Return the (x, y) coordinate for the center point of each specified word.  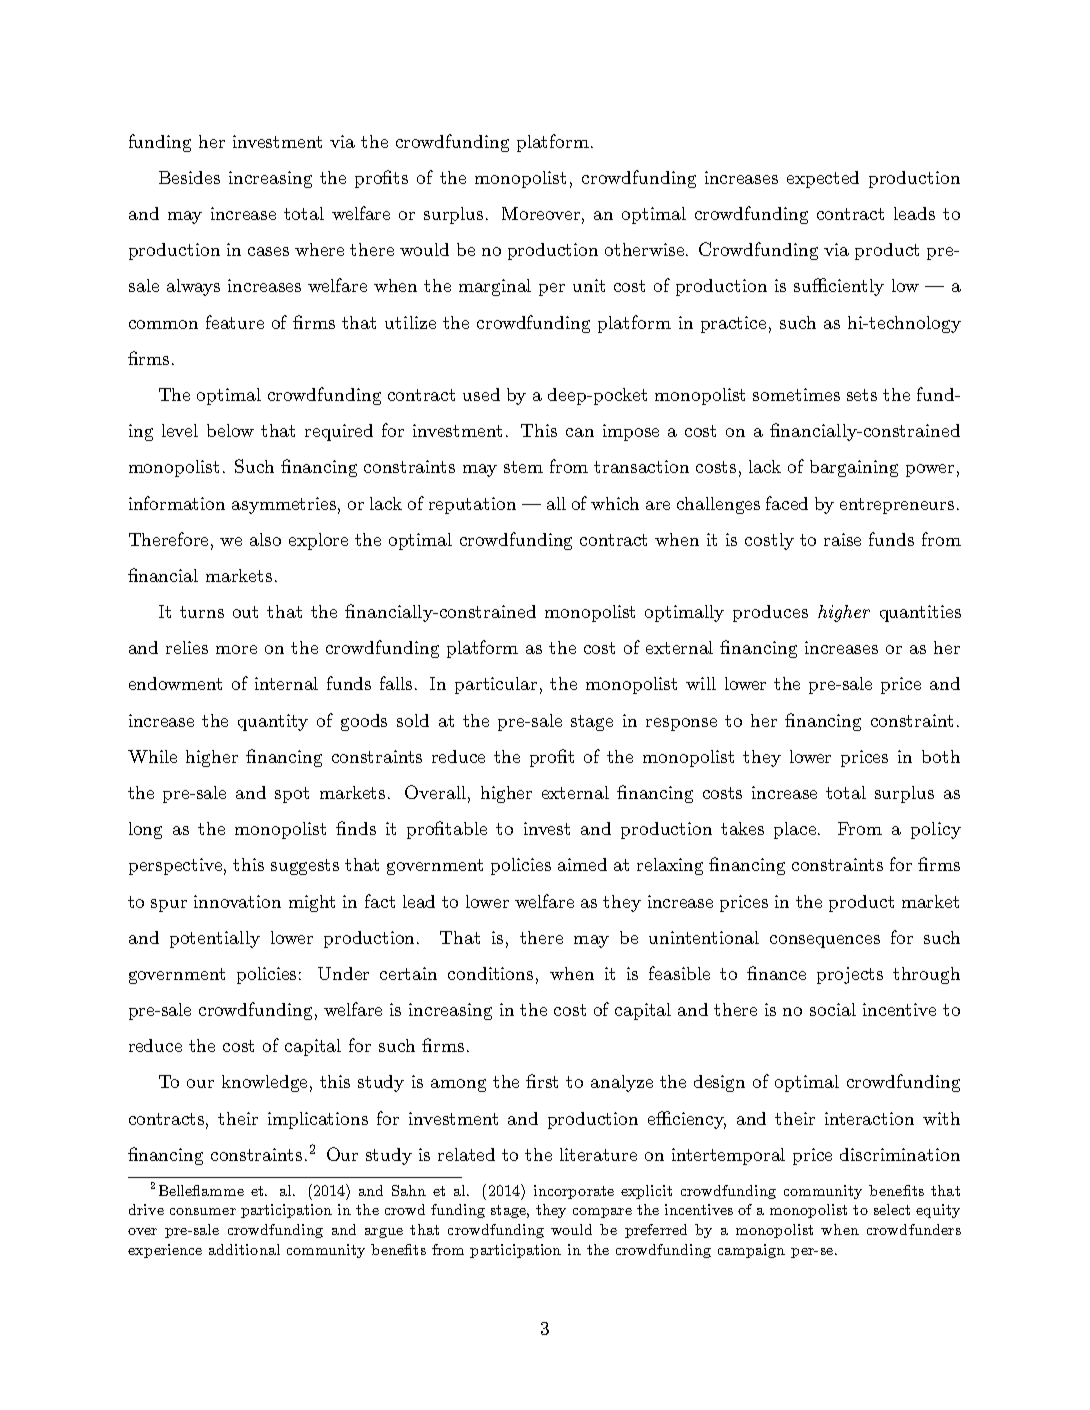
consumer (203, 1211)
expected (823, 179)
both (941, 756)
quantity (273, 722)
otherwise (646, 249)
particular (496, 685)
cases (268, 251)
